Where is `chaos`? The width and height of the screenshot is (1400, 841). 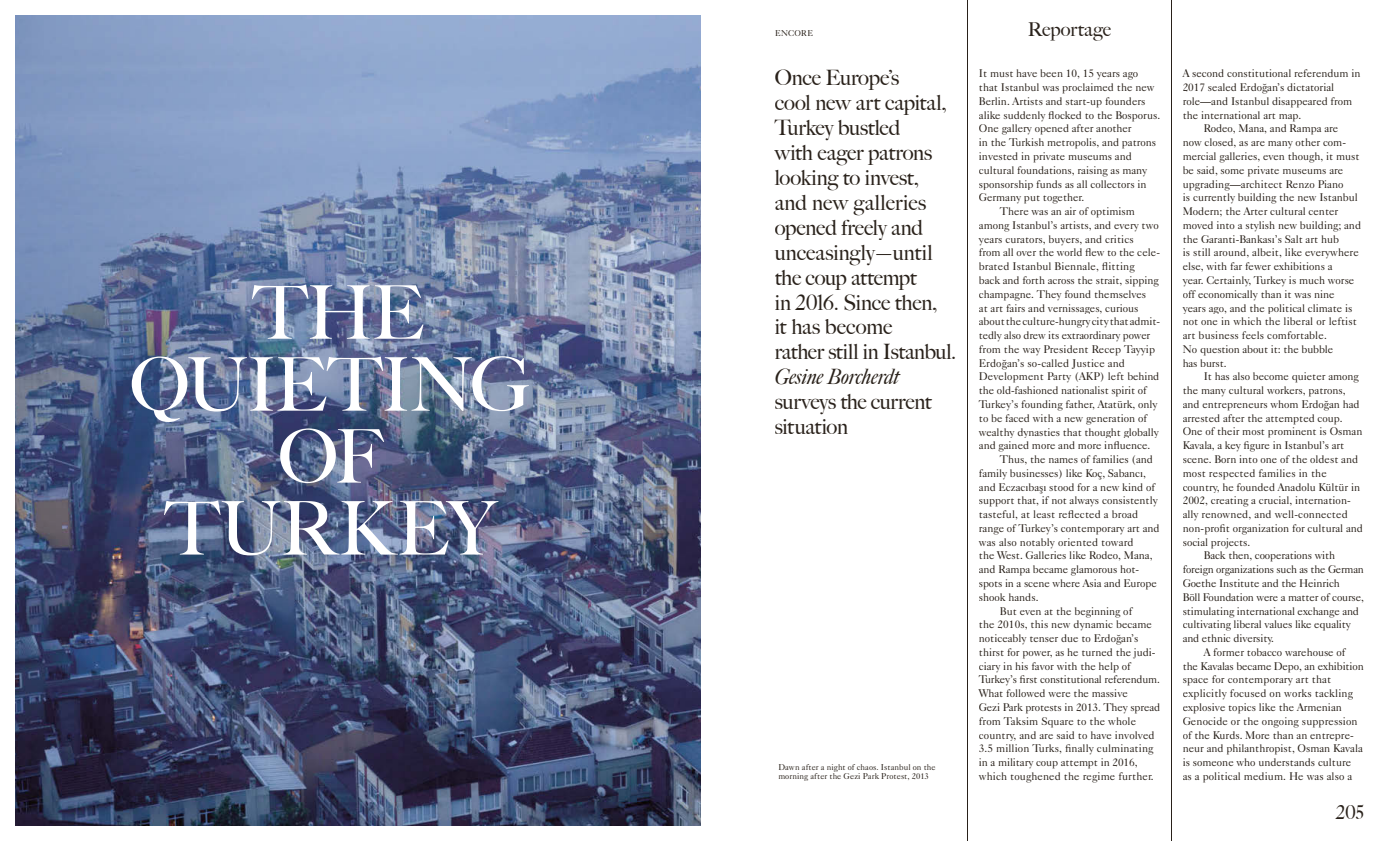 chaos is located at coordinates (867, 767).
